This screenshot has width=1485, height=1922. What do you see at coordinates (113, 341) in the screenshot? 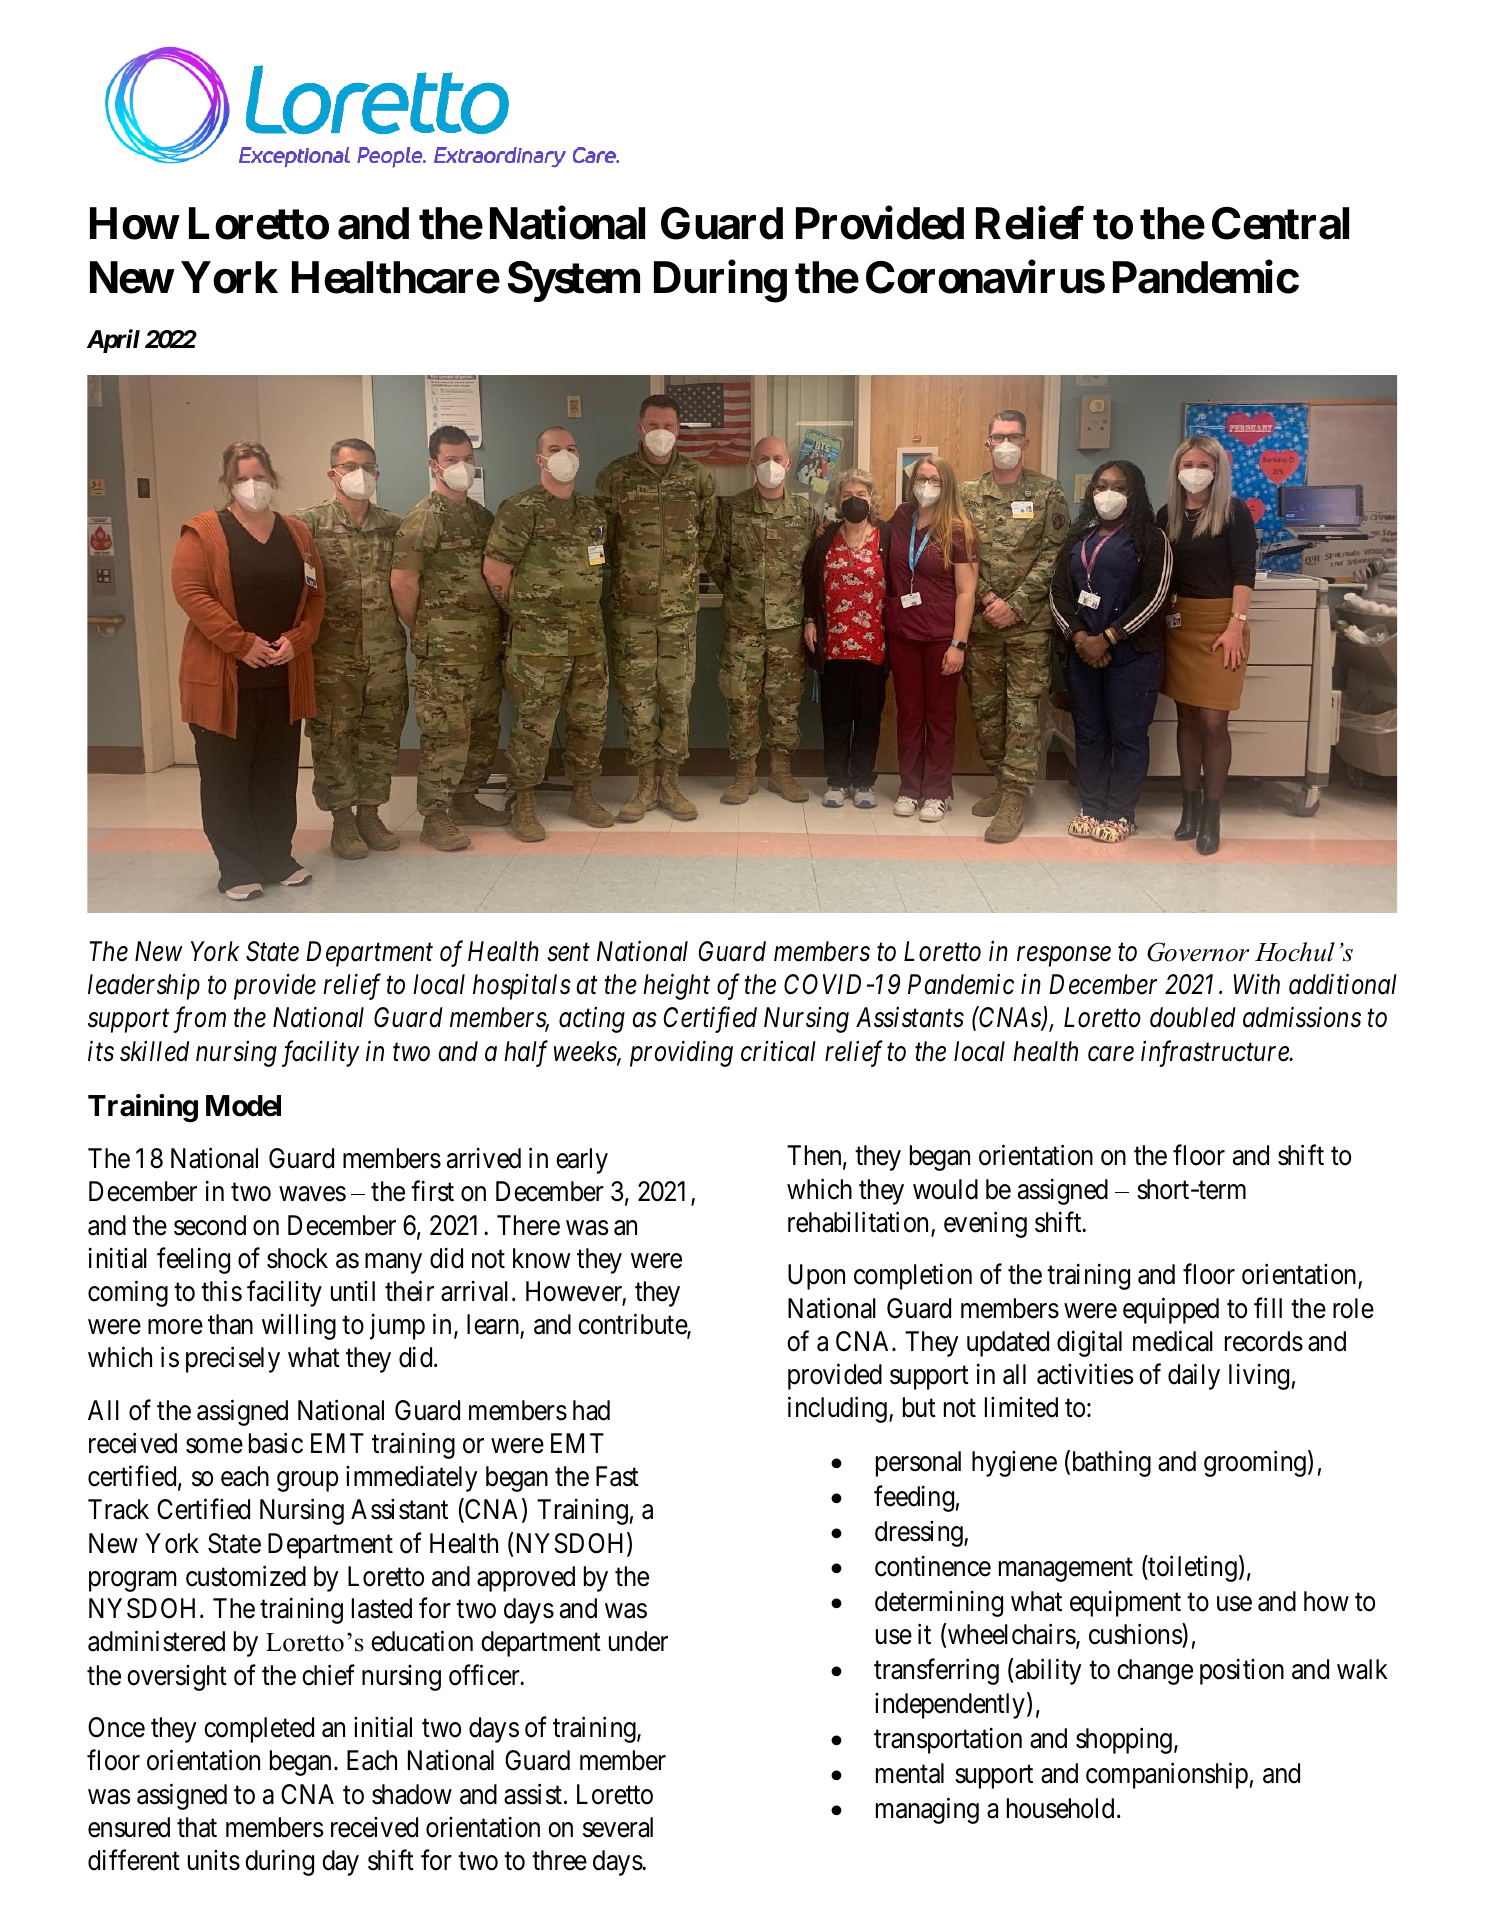
I see `April` at bounding box center [113, 341].
